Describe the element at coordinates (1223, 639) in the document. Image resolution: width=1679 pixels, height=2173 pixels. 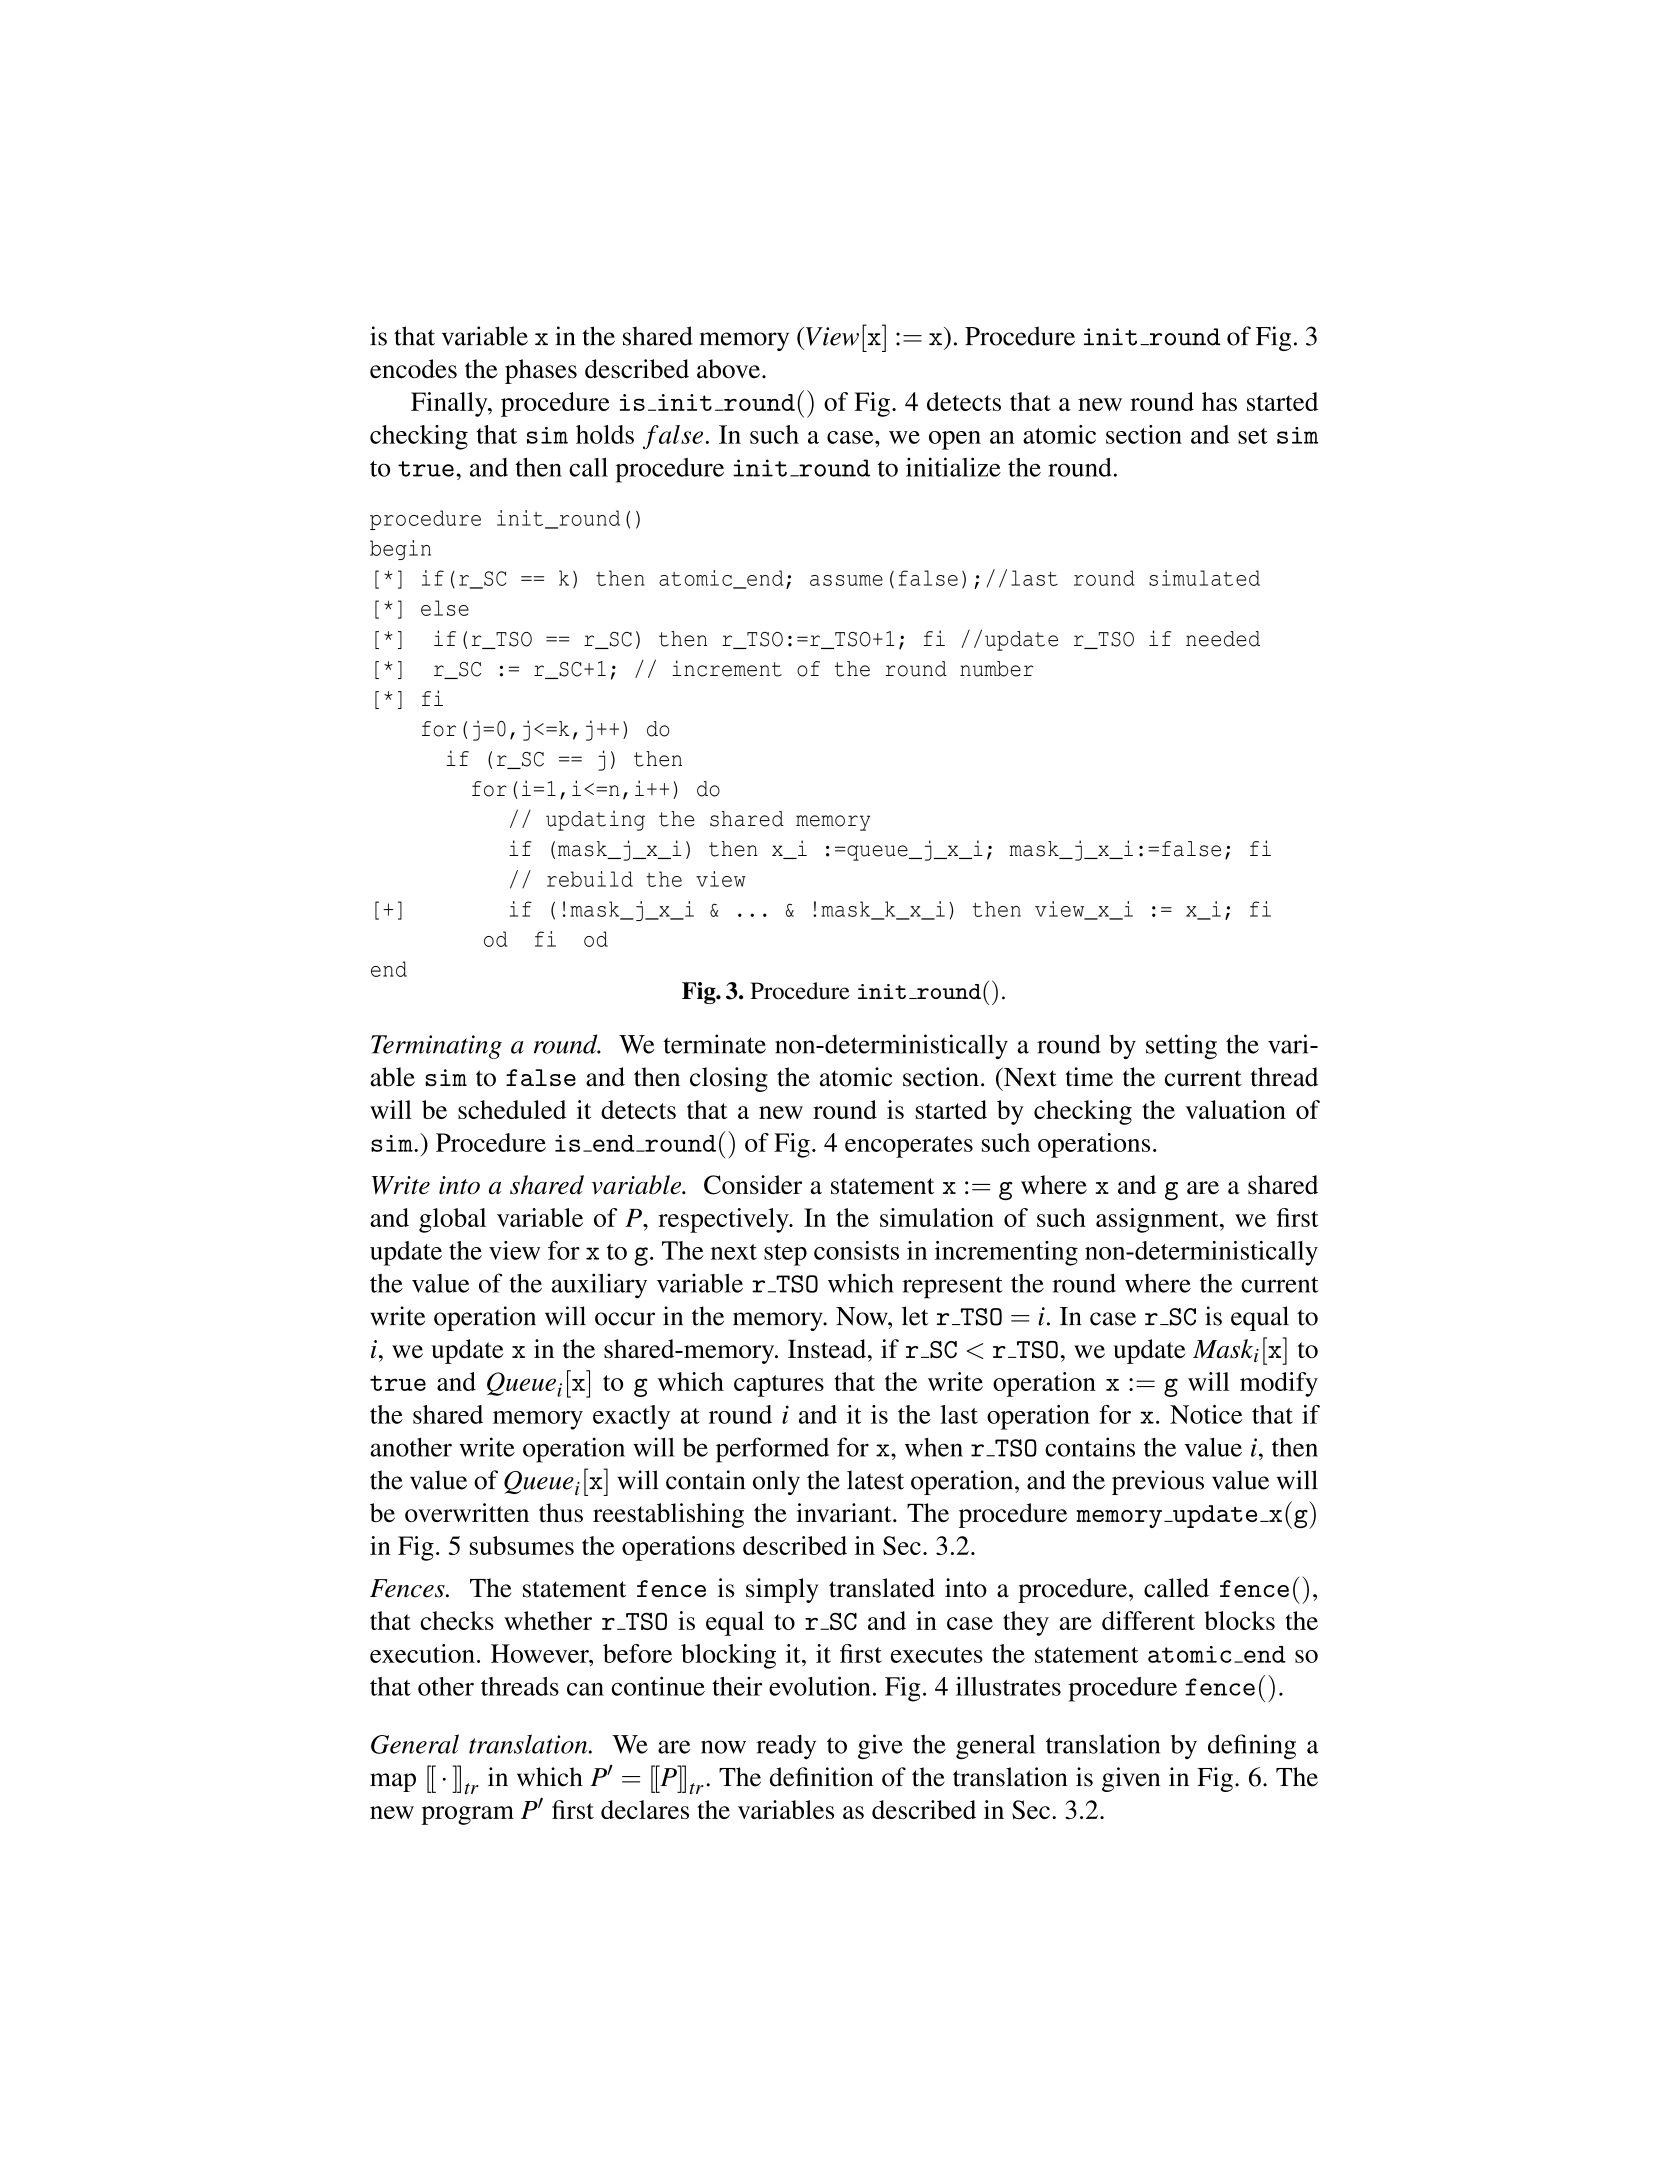
I see `needed` at that location.
